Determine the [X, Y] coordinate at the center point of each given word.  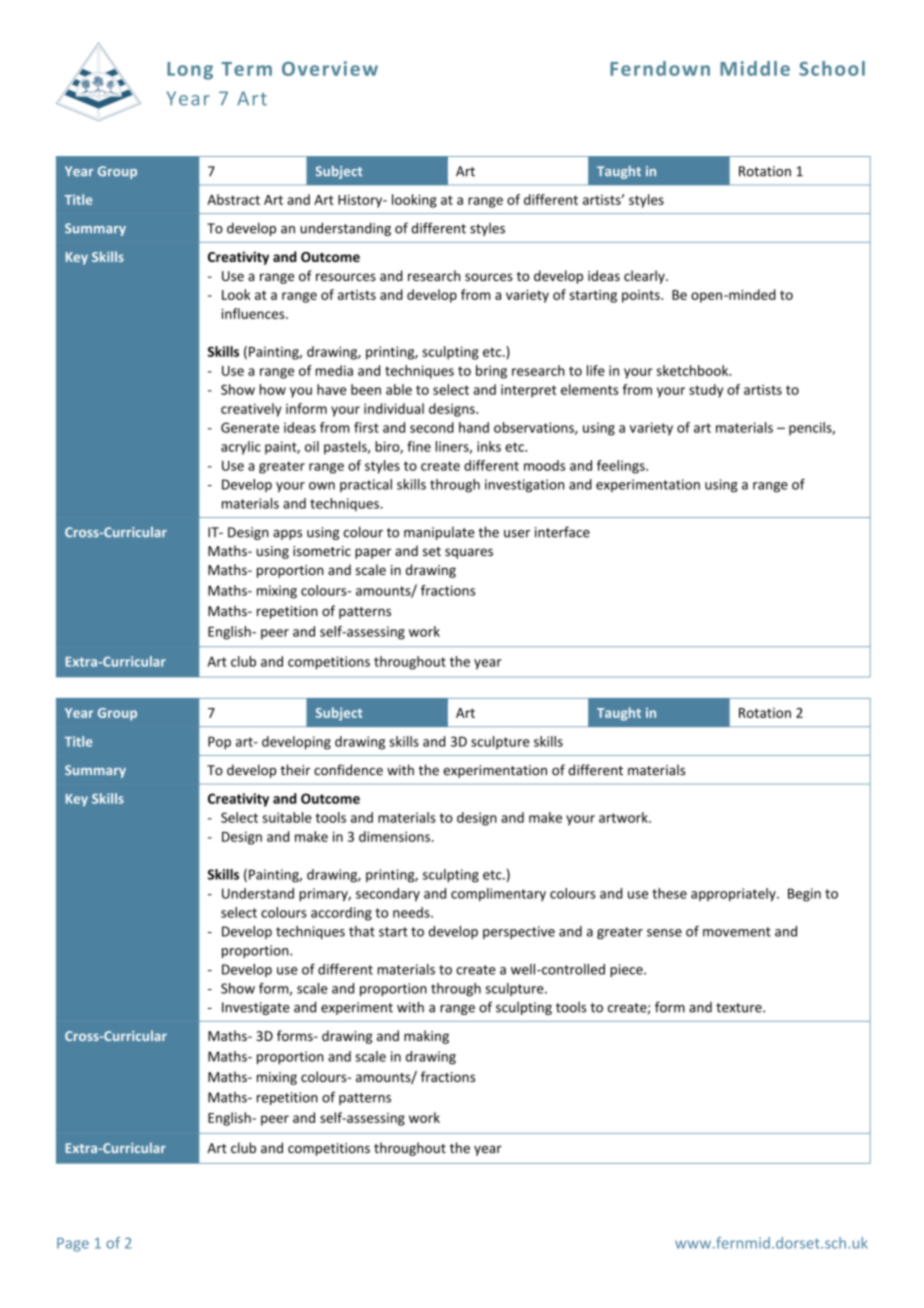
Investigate [256, 1008]
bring [491, 372]
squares [469, 553]
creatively [251, 410]
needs [412, 912]
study [706, 391]
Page [73, 1245]
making [426, 1037]
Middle [755, 68]
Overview [330, 68]
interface [562, 532]
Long [190, 71]
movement [737, 932]
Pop [219, 743]
